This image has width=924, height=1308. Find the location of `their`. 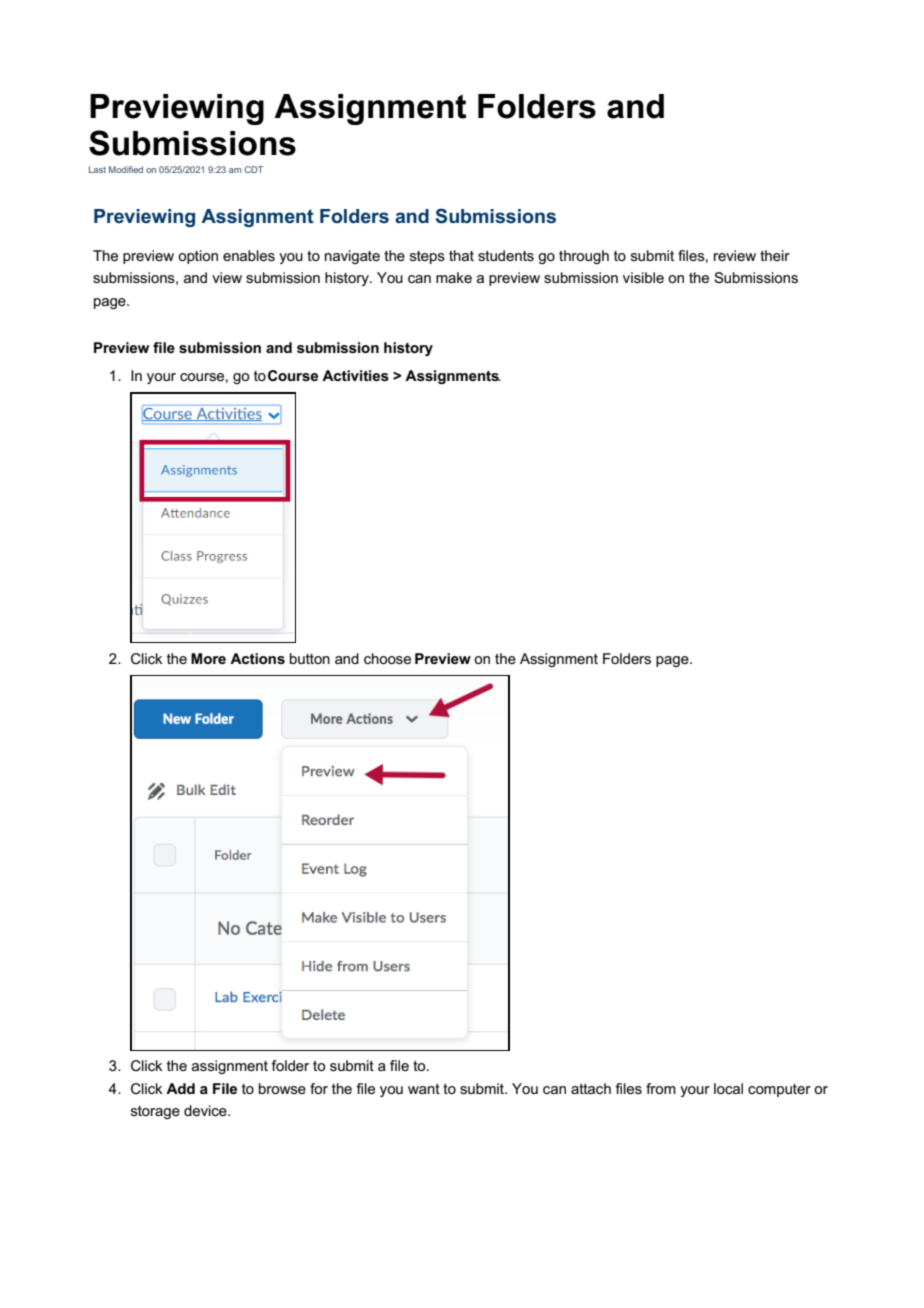

their is located at coordinates (775, 255).
